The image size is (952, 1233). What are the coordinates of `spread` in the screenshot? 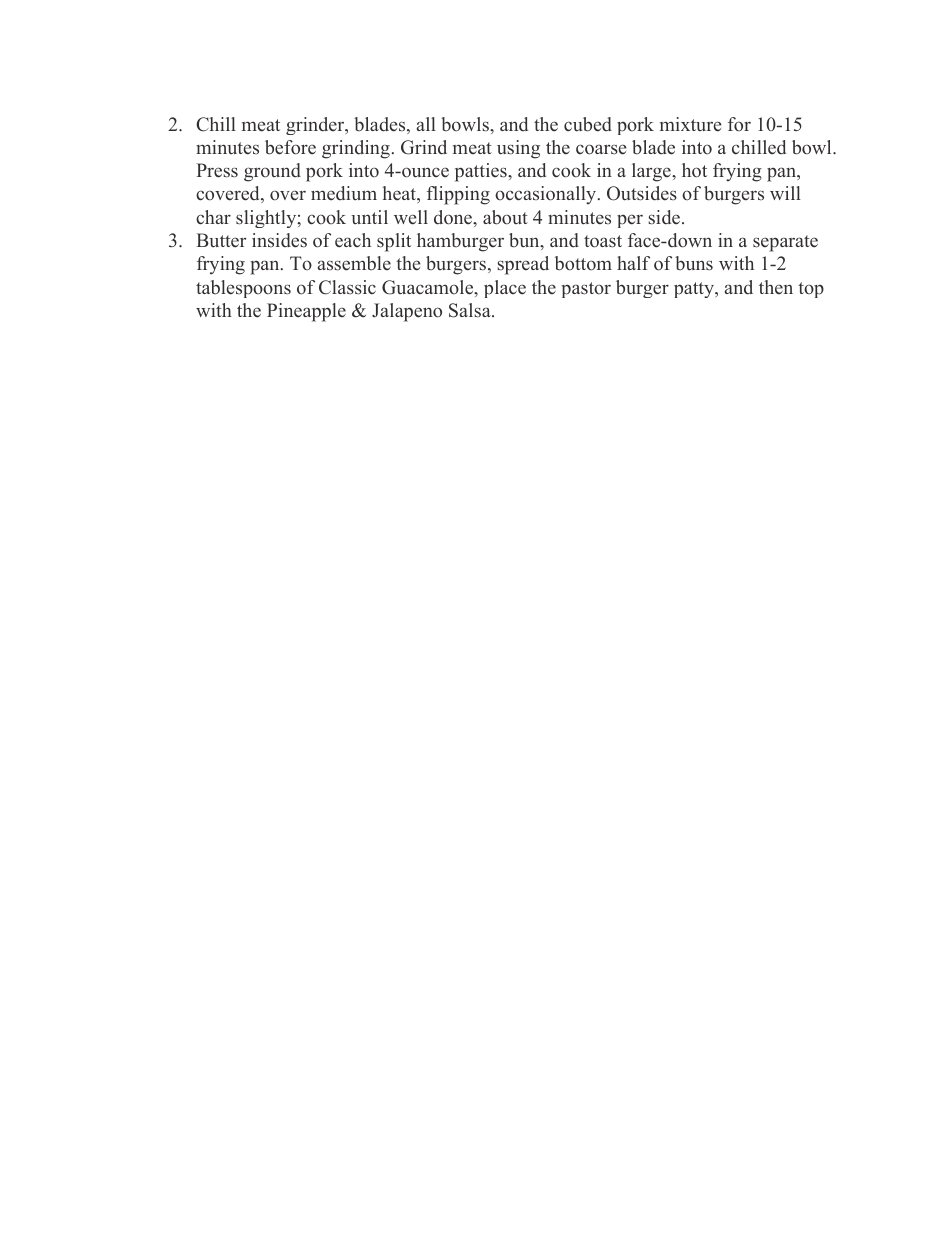 It's located at (523, 265).
